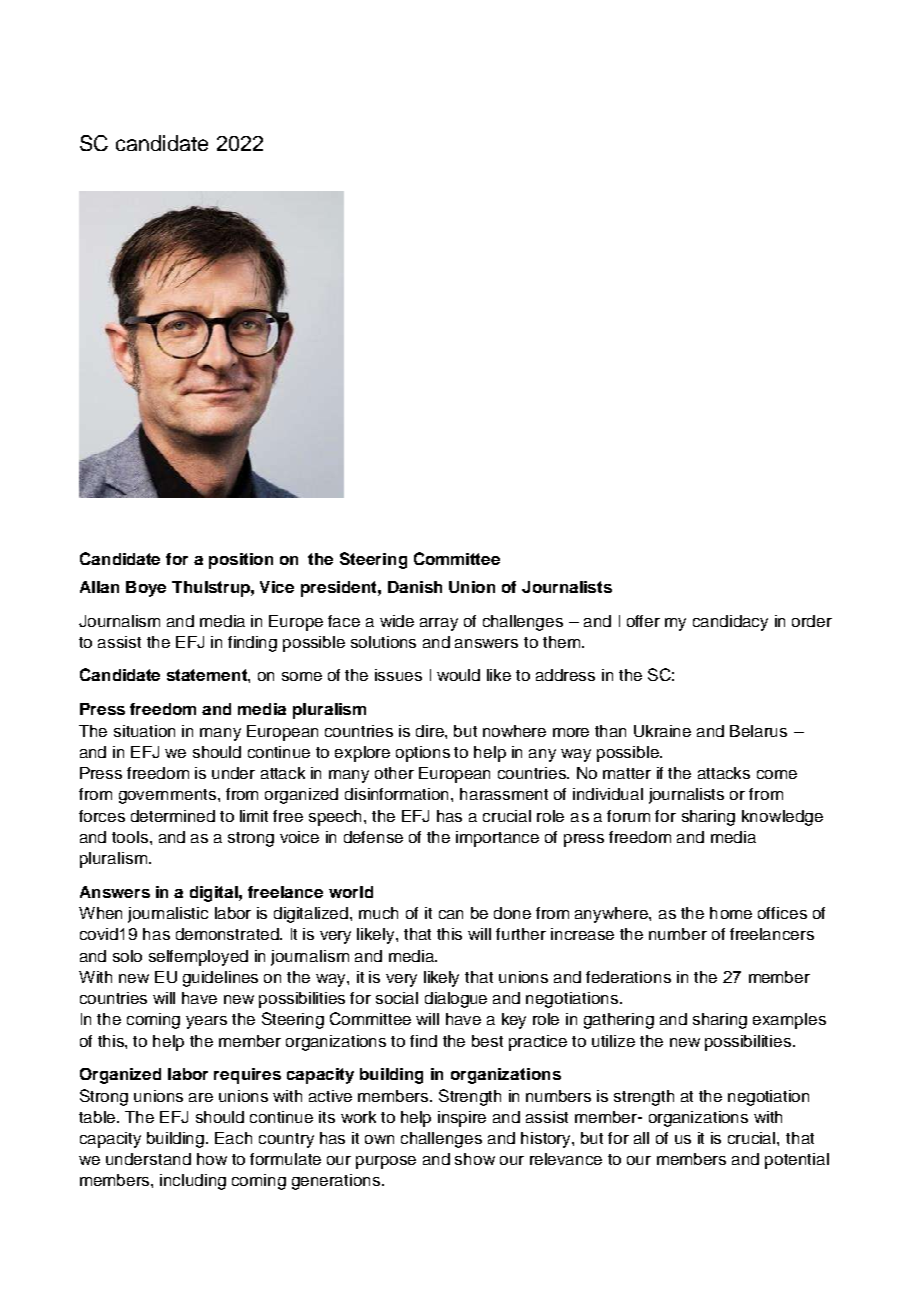 This screenshot has height=1308, width=924. Describe the element at coordinates (475, 1159) in the screenshot. I see `show` at that location.
